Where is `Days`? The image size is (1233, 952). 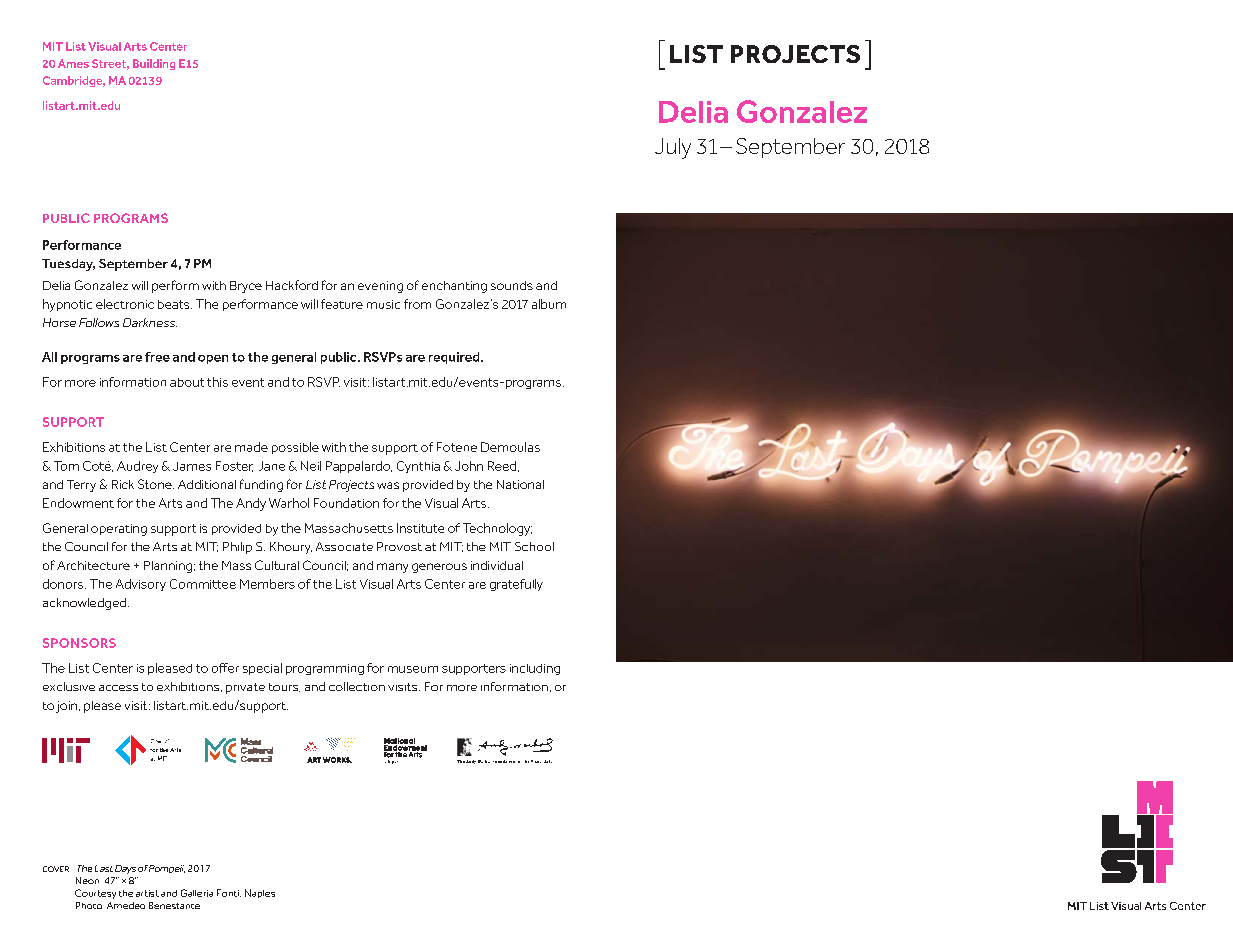
Days is located at coordinates (125, 869).
